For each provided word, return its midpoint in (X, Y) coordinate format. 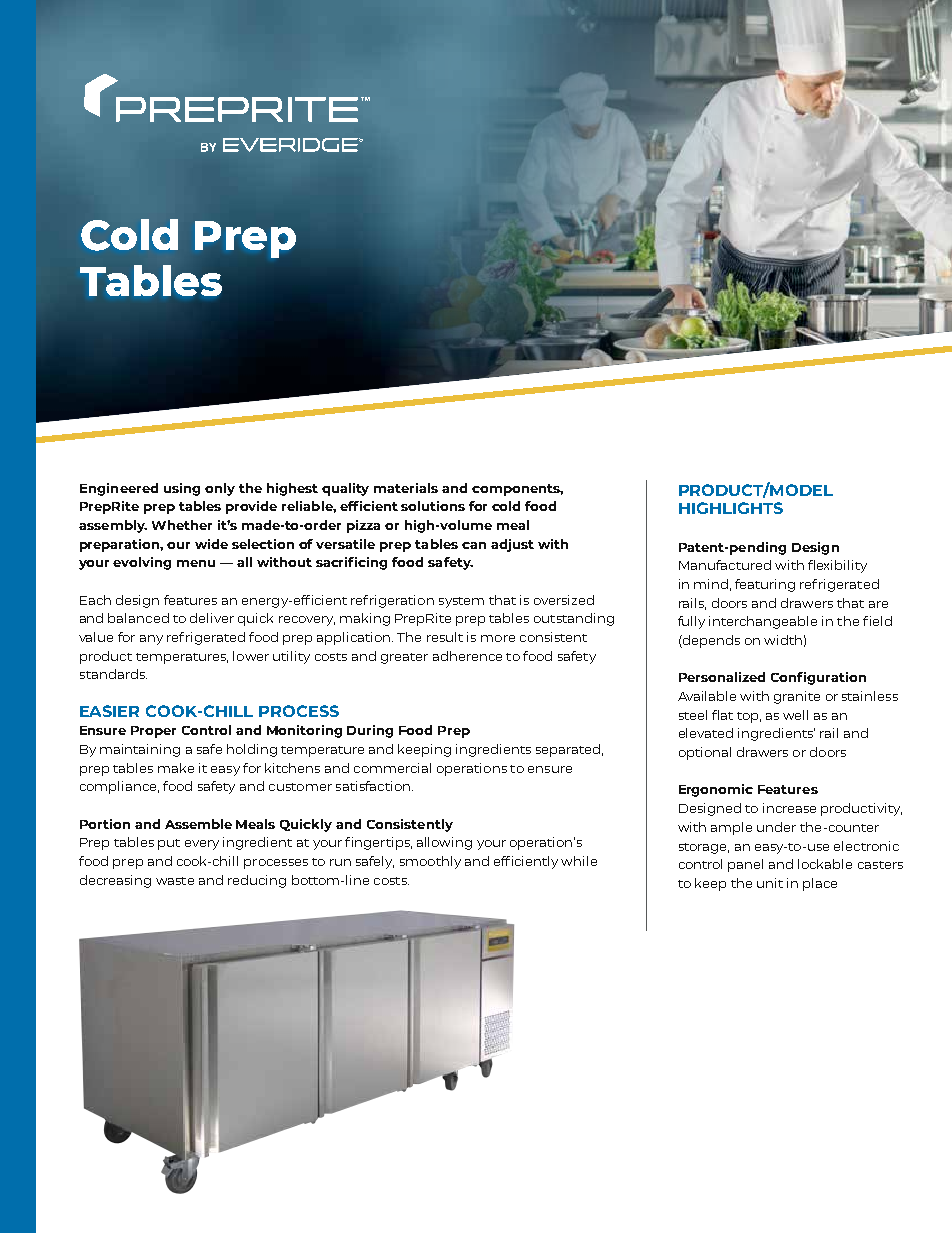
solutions (433, 506)
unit (770, 883)
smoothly (430, 862)
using (182, 489)
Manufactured (725, 565)
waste (175, 881)
